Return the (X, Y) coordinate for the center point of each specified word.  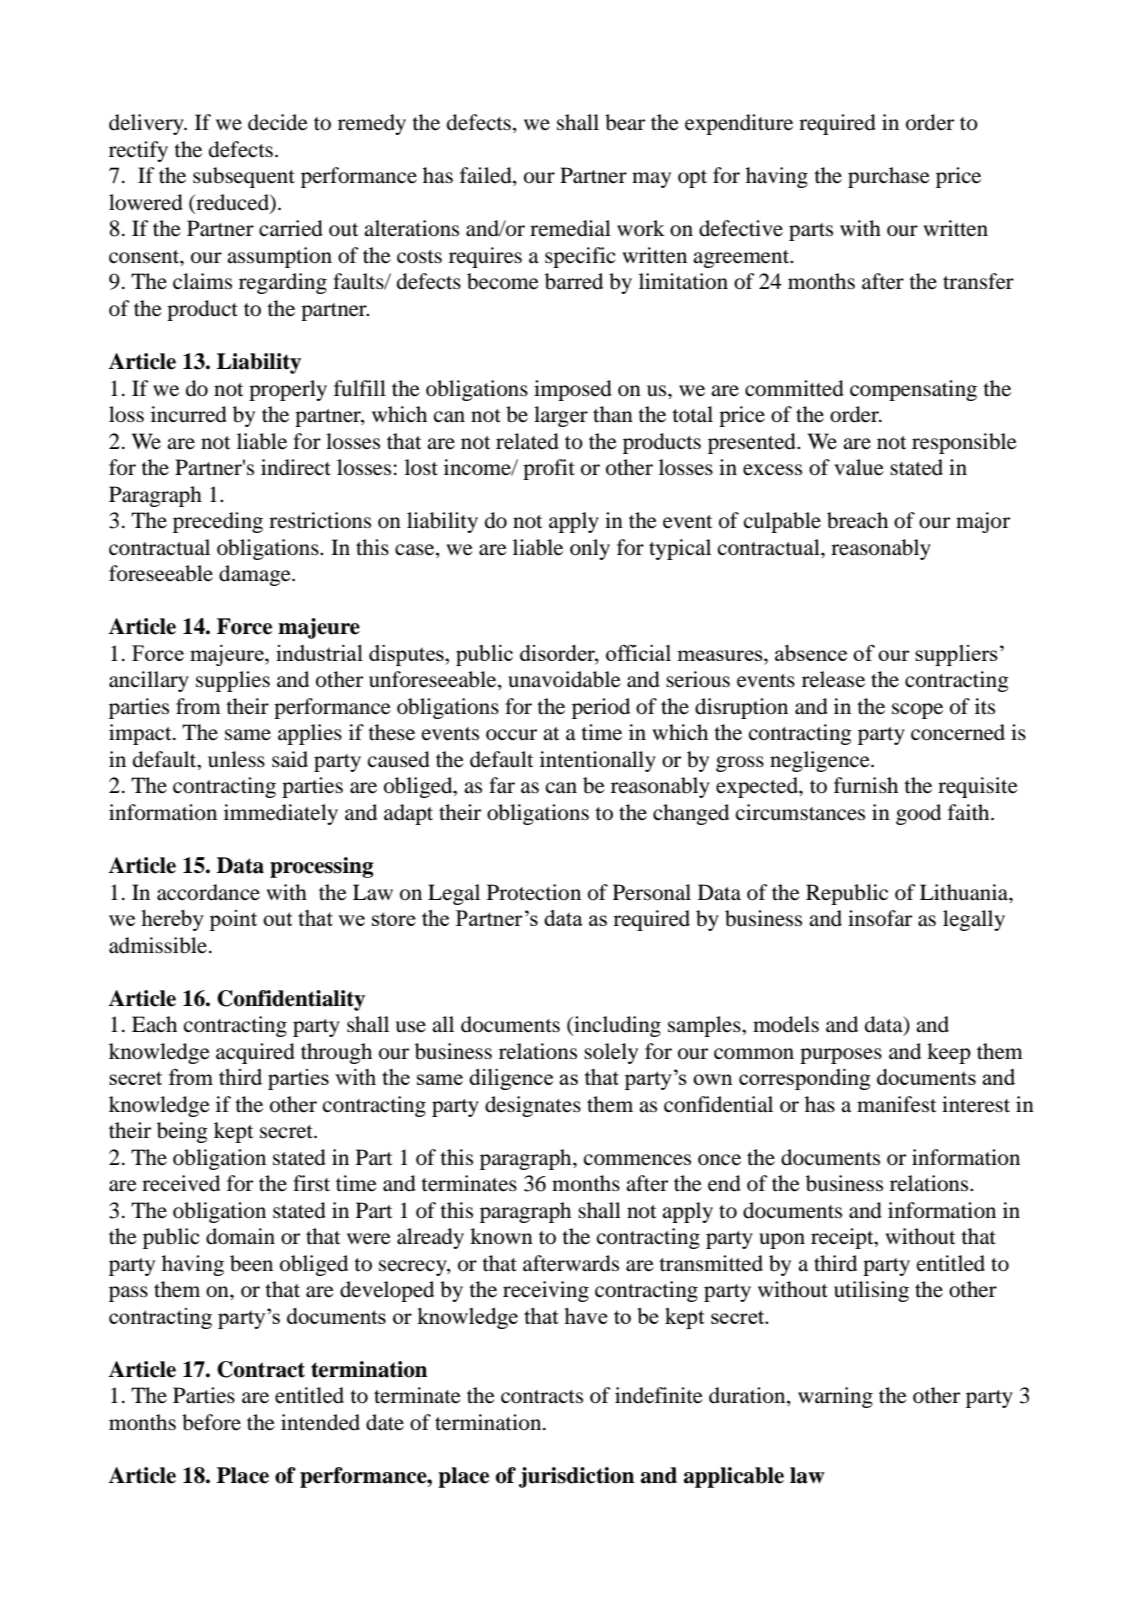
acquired (255, 1053)
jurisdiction (576, 1477)
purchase (889, 177)
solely (611, 1053)
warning (835, 1397)
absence (811, 653)
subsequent (244, 177)
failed (487, 176)
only (590, 549)
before (211, 1422)
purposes (841, 1056)
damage (256, 575)
